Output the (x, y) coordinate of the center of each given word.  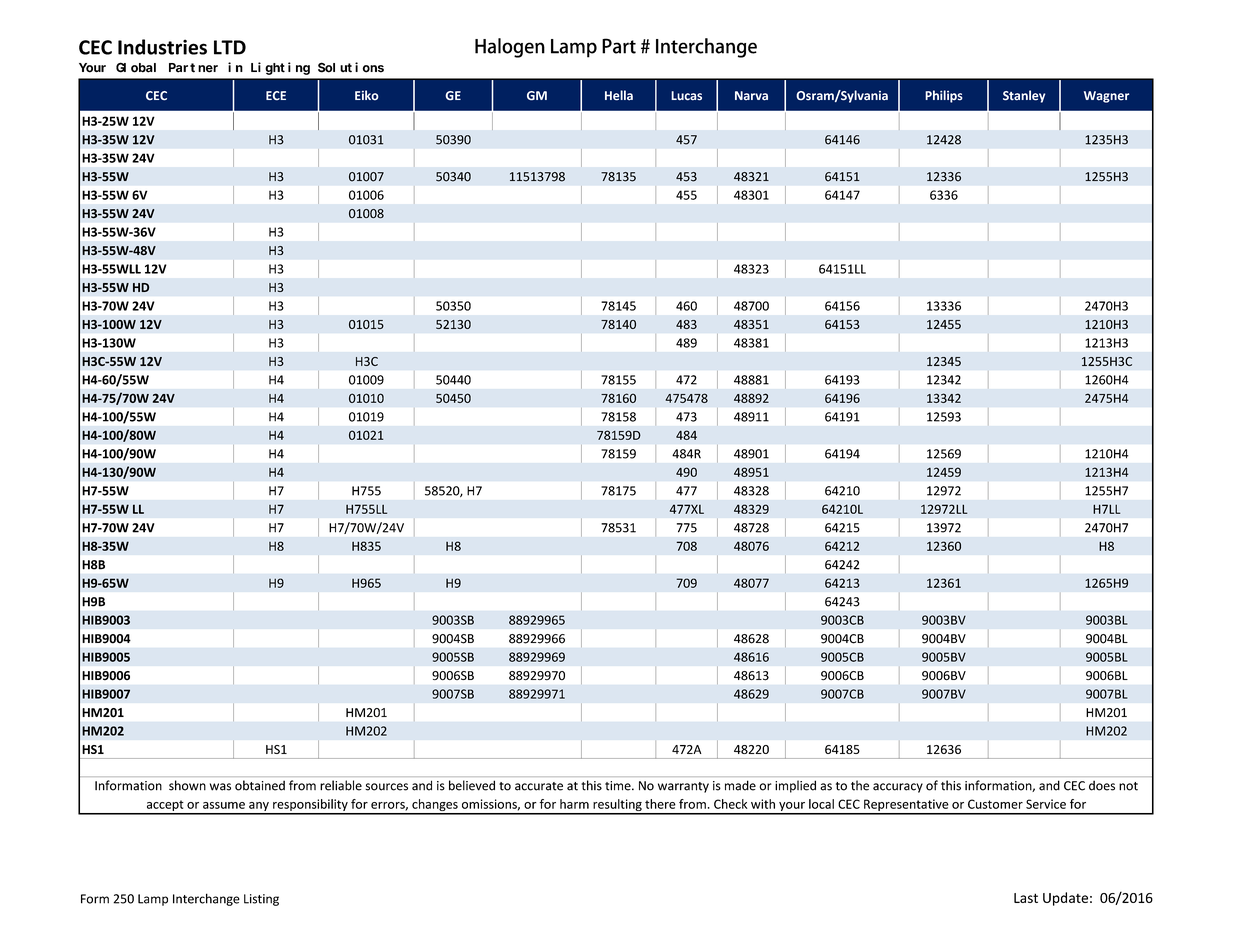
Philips (944, 96)
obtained (260, 785)
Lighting (280, 68)
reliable (341, 785)
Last (1026, 898)
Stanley (1024, 96)
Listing (261, 900)
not (1128, 786)
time (619, 786)
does (1102, 786)
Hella (619, 95)
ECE (276, 96)
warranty (683, 787)
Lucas (686, 96)
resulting (617, 806)
